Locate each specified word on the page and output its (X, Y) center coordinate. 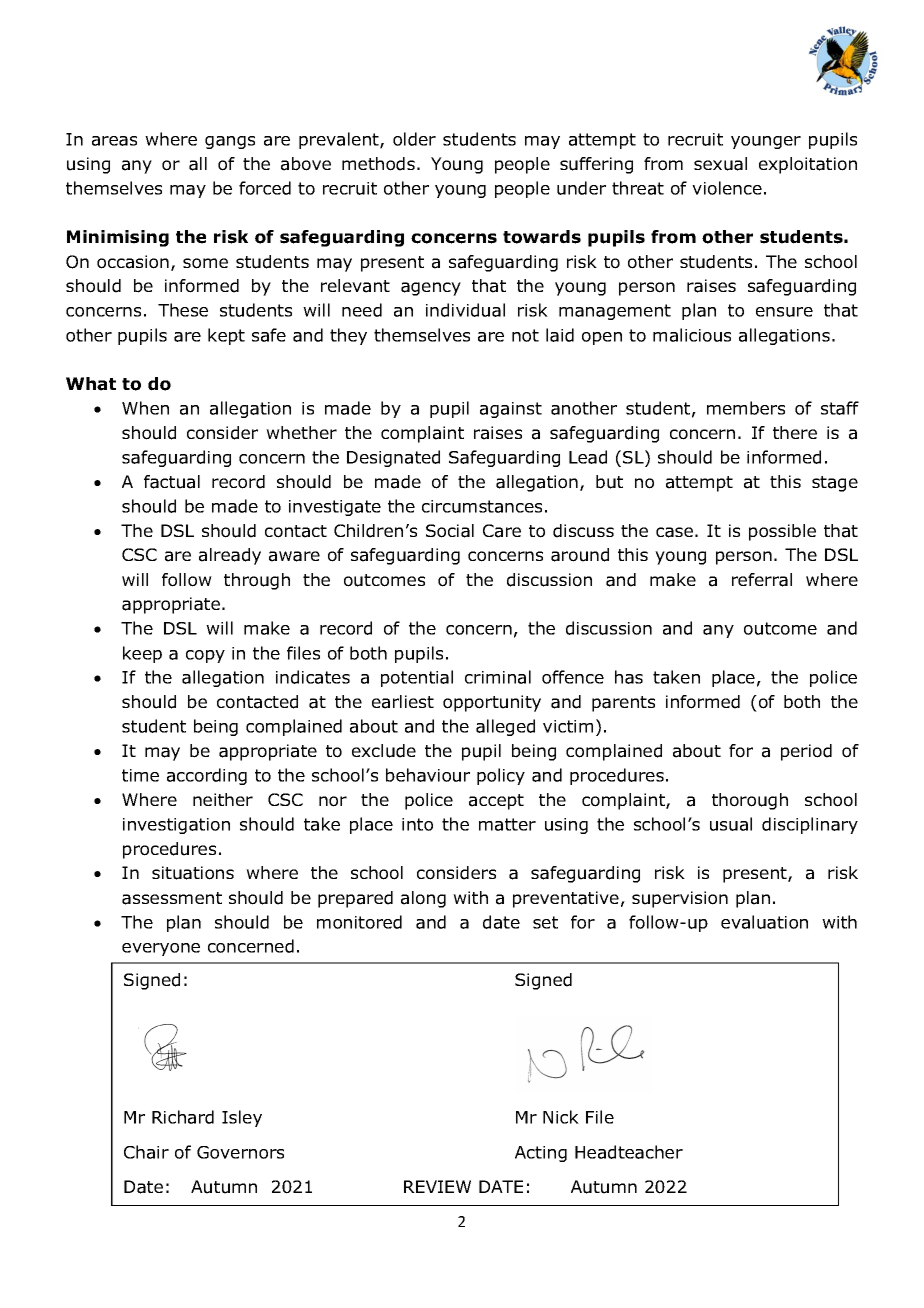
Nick (561, 1117)
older (414, 139)
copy (205, 656)
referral (762, 580)
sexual (720, 164)
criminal (498, 677)
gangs (230, 142)
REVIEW (437, 1186)
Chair (146, 1152)
